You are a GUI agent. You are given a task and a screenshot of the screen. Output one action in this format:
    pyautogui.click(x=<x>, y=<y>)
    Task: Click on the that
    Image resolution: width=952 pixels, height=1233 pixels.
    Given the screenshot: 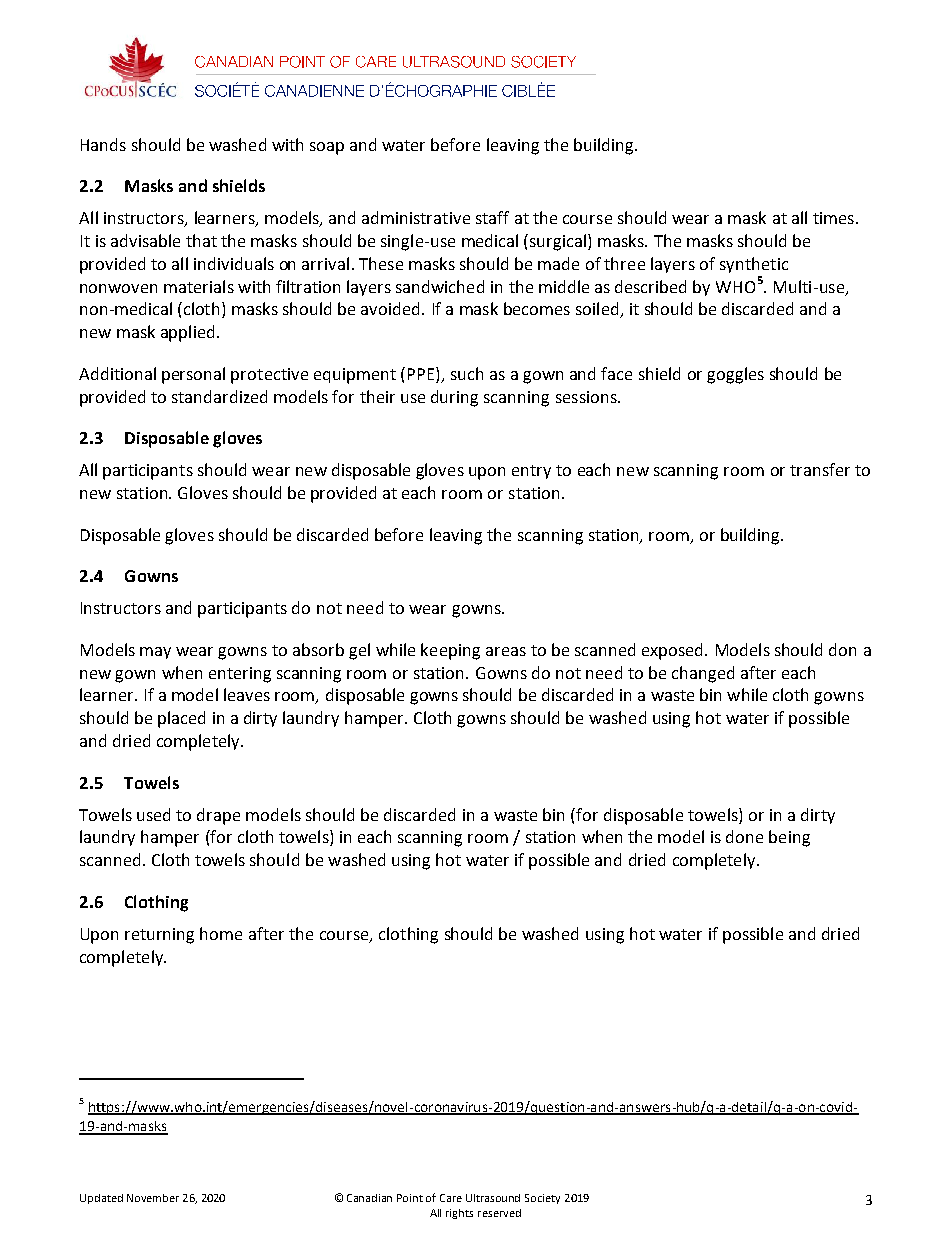 What is the action you would take?
    pyautogui.click(x=201, y=240)
